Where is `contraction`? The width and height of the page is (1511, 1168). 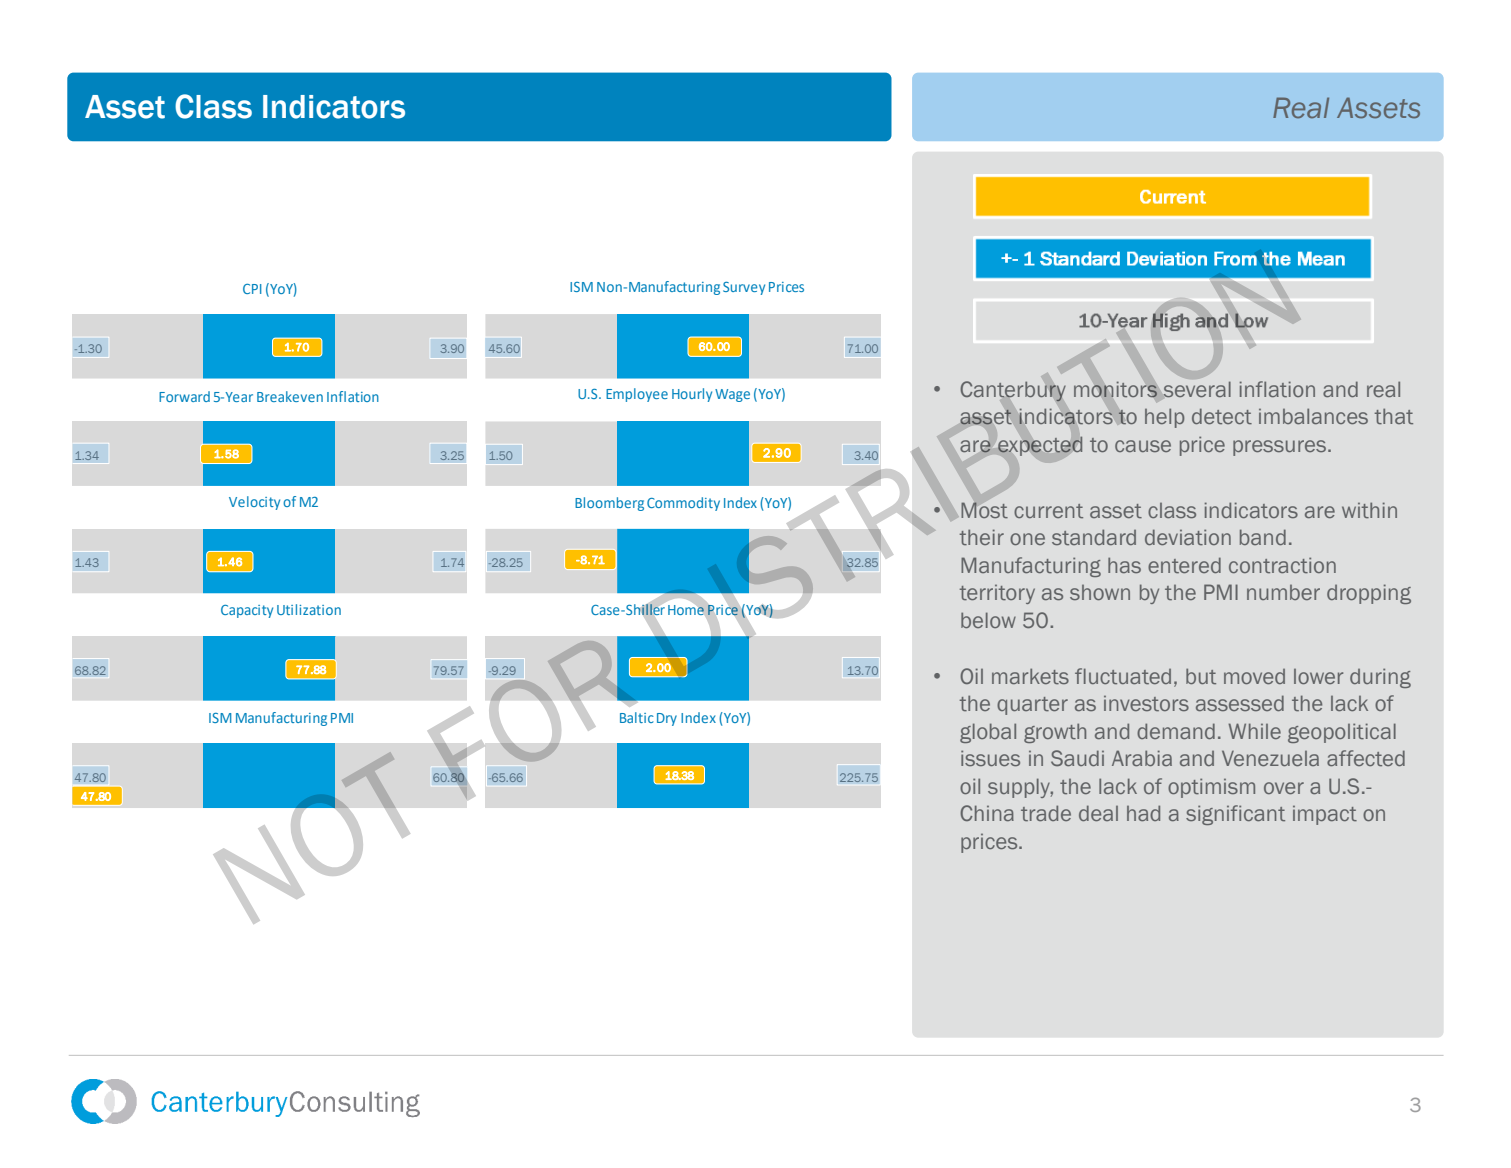 contraction is located at coordinates (1282, 565).
